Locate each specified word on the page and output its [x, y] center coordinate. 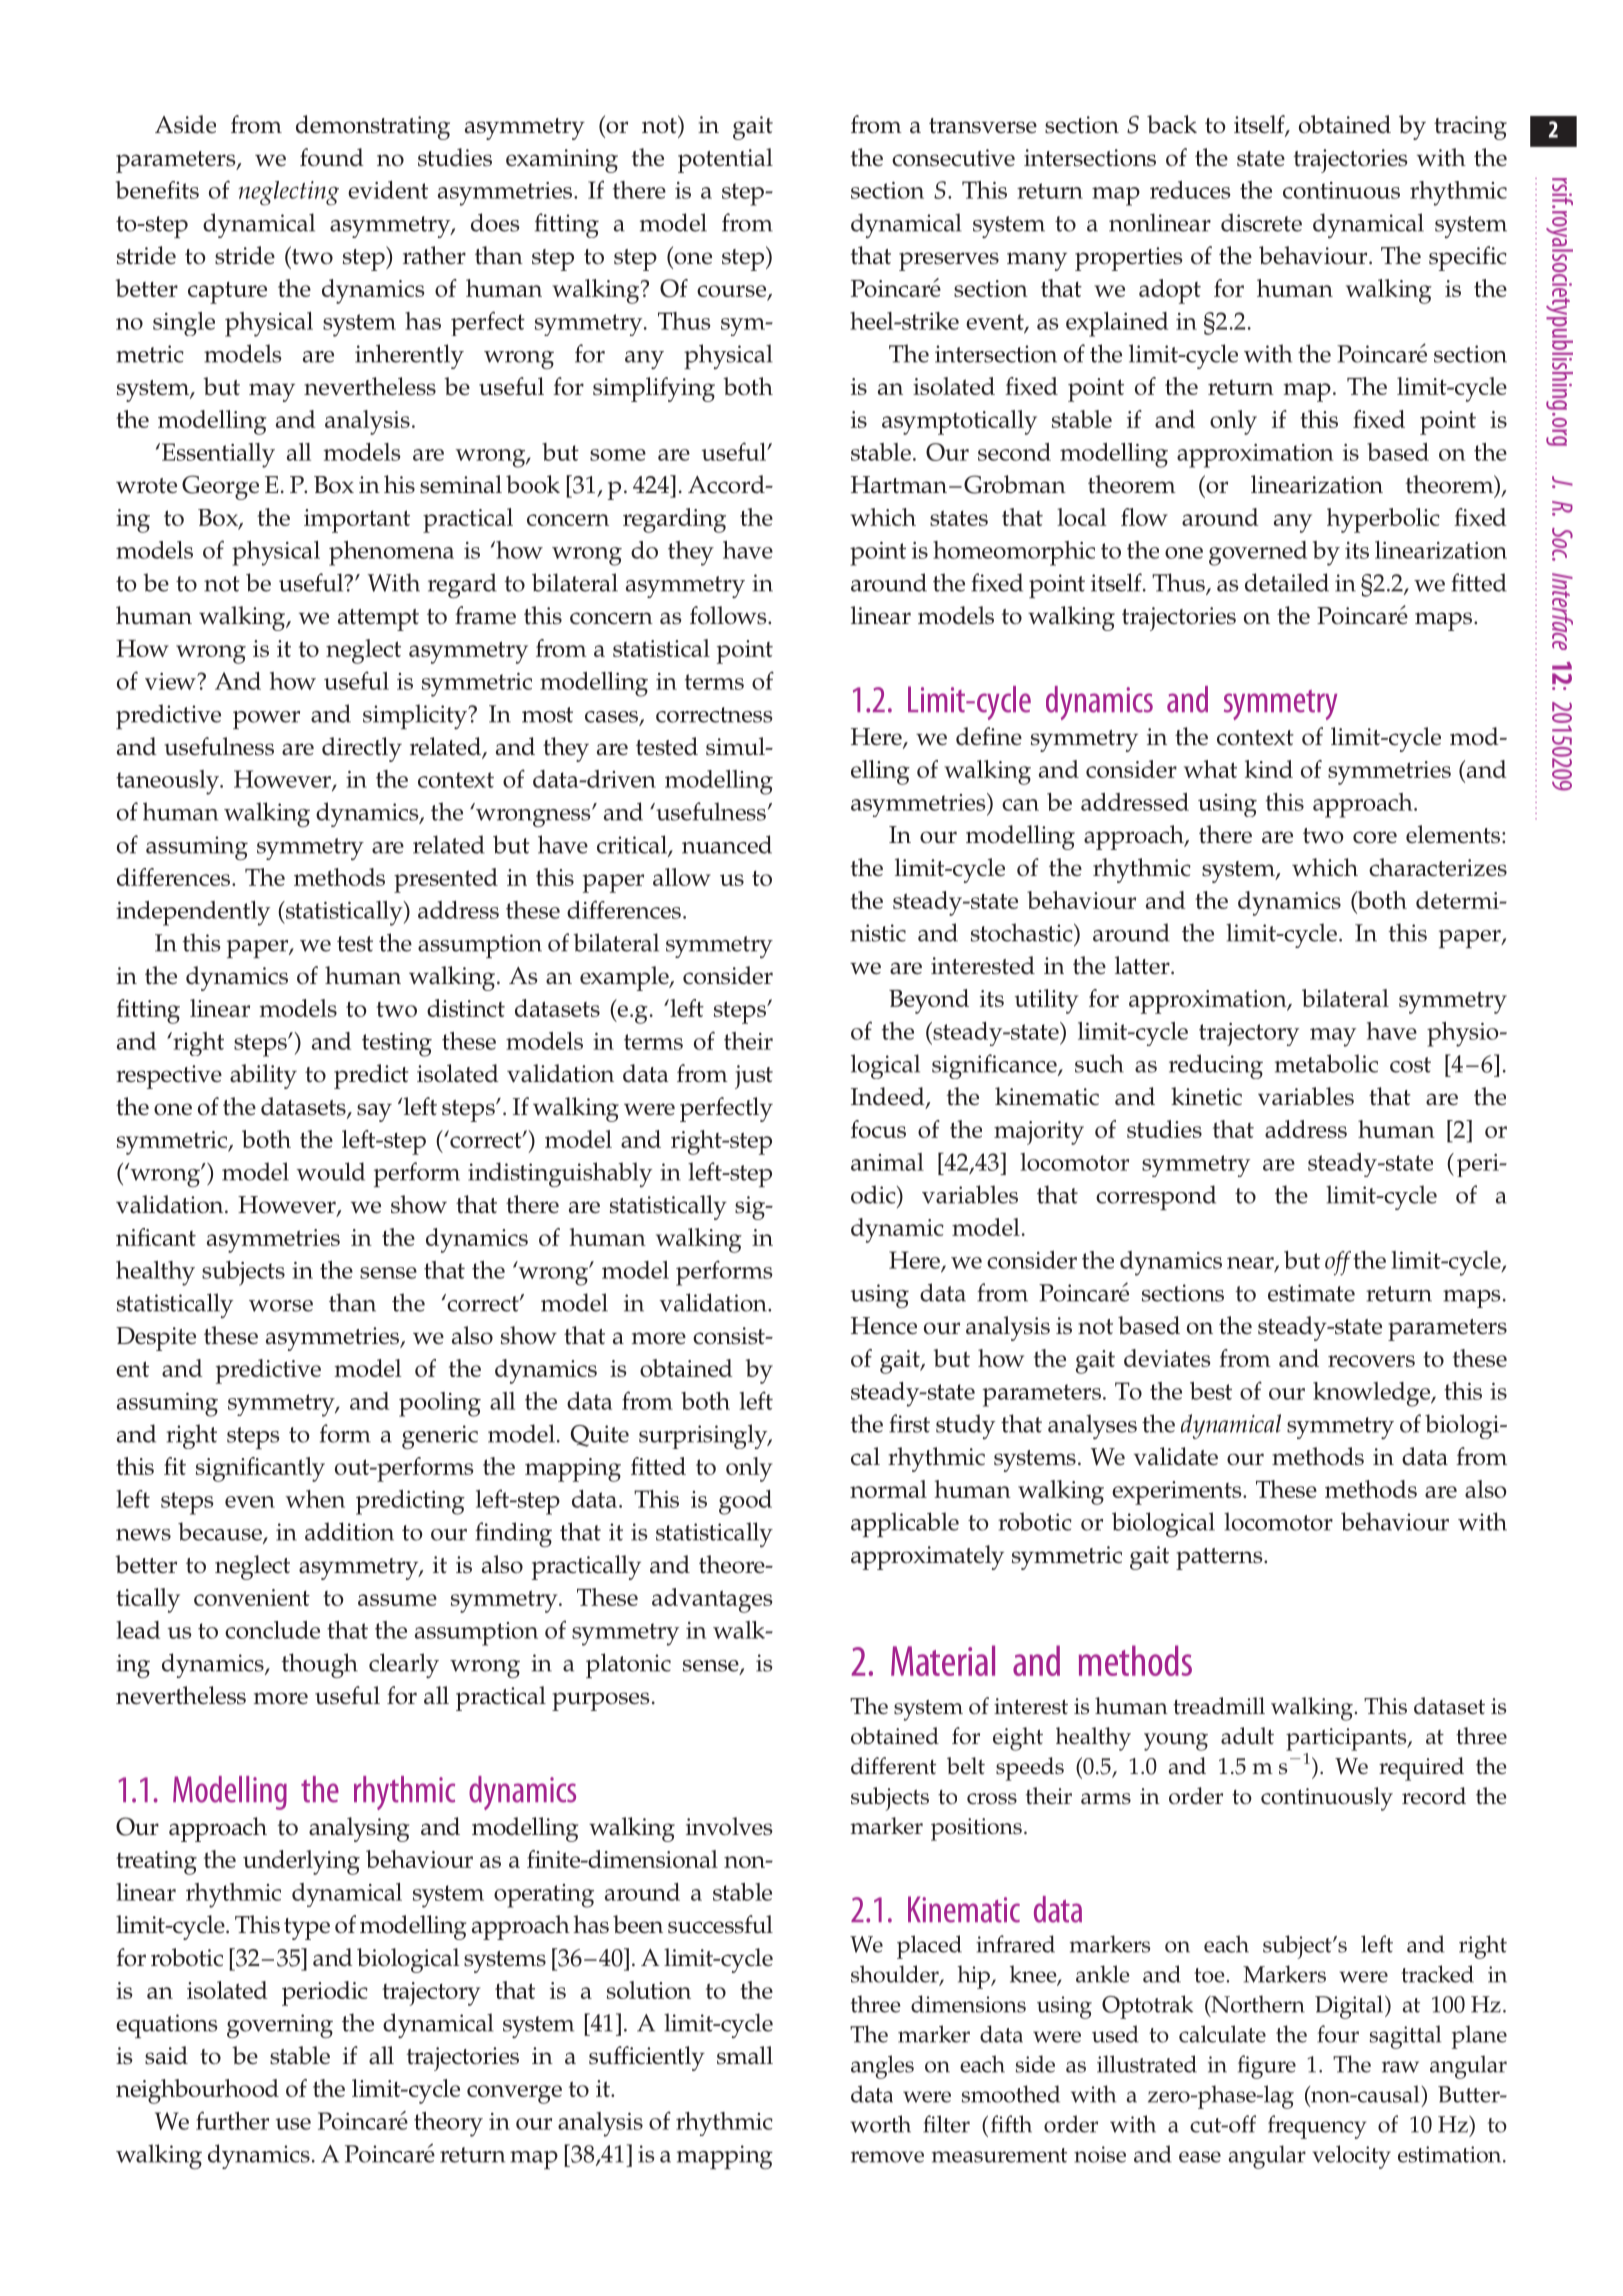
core [1375, 837]
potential [725, 160]
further [232, 2120]
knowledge [1372, 1394]
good [745, 1502]
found [332, 157]
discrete [1261, 222]
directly [362, 749]
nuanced [727, 844]
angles [882, 2067]
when [315, 1499]
